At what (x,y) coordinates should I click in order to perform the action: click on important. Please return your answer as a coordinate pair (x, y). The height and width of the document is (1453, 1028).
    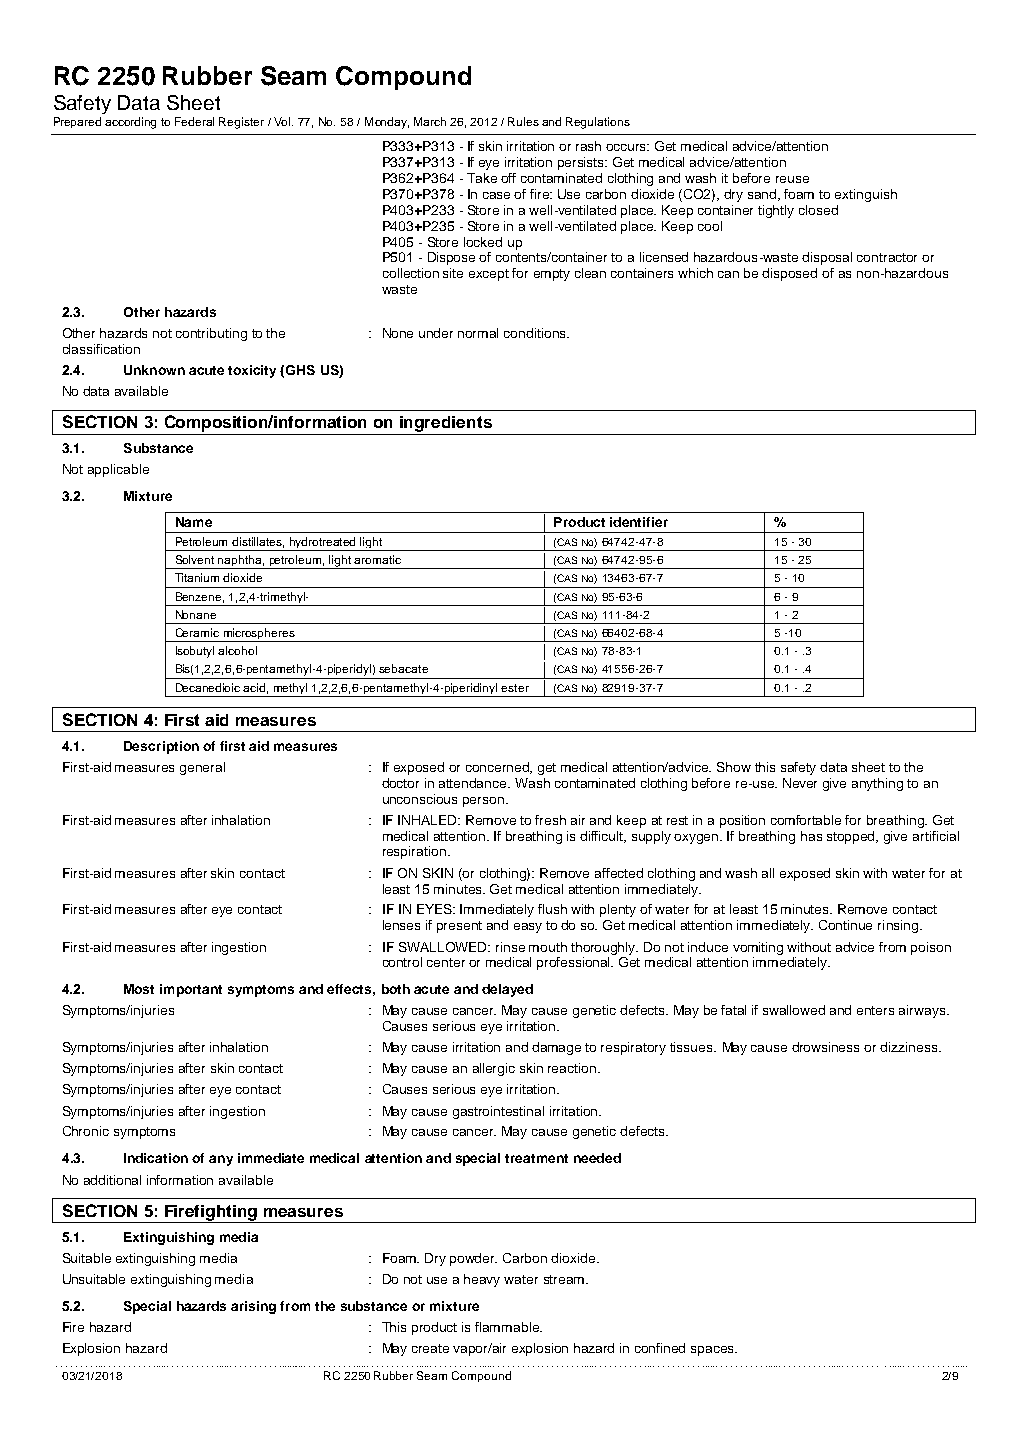
    Looking at the image, I should click on (191, 990).
